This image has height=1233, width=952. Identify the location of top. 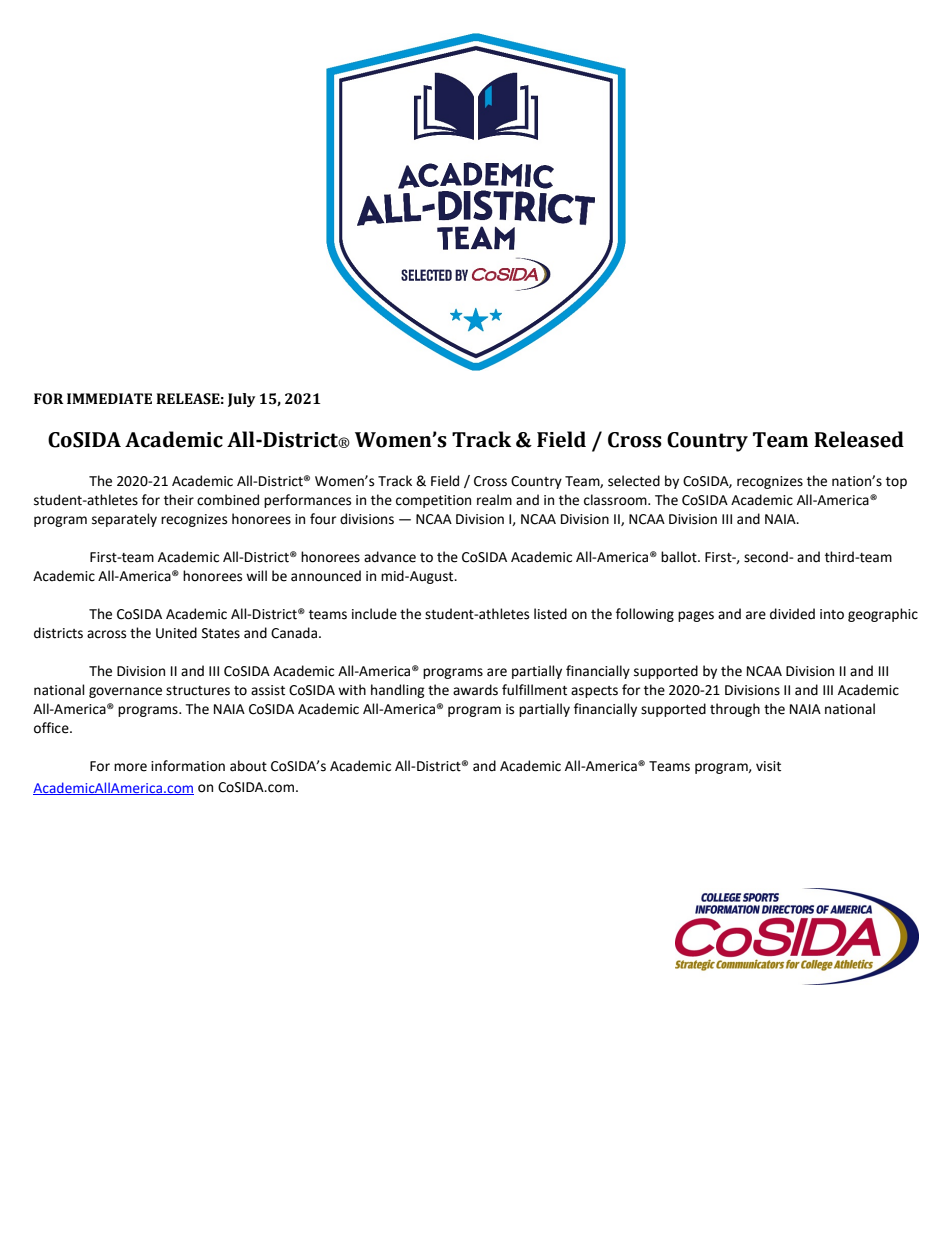
(896, 483).
